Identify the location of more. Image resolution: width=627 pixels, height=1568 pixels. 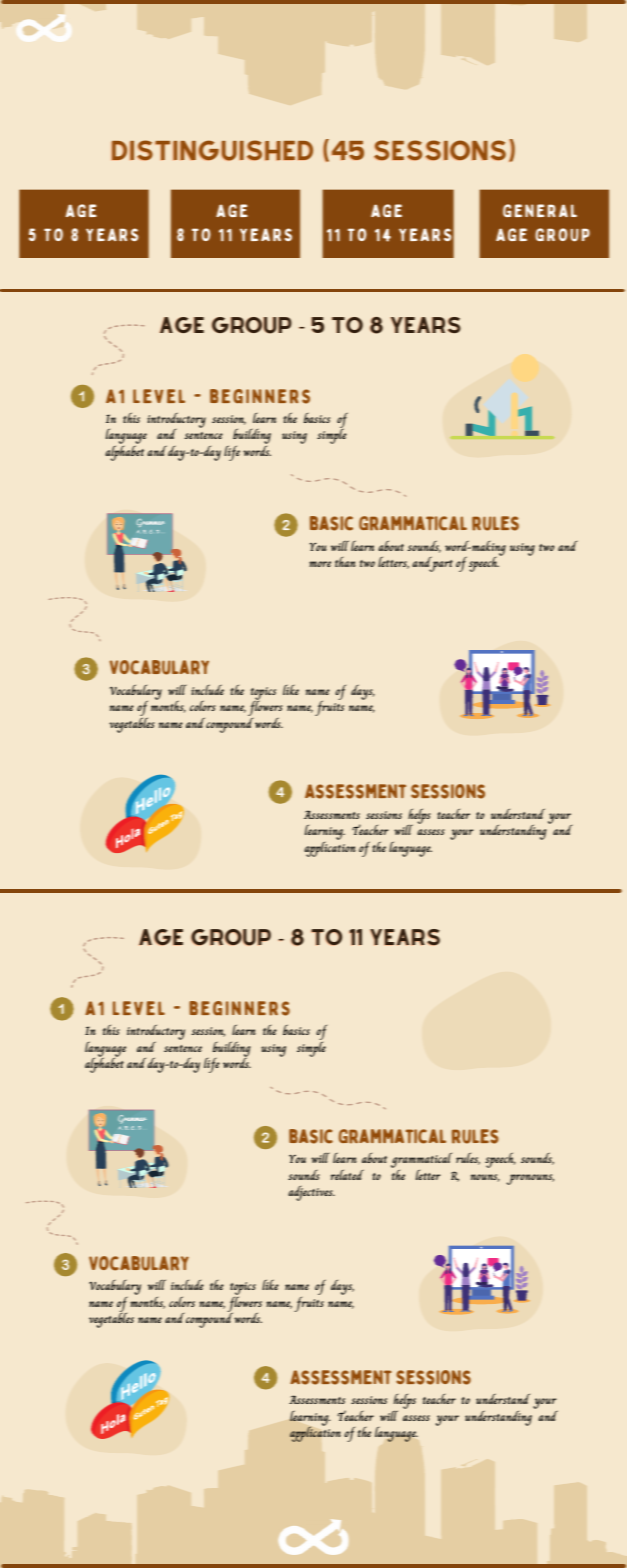
(320, 564).
